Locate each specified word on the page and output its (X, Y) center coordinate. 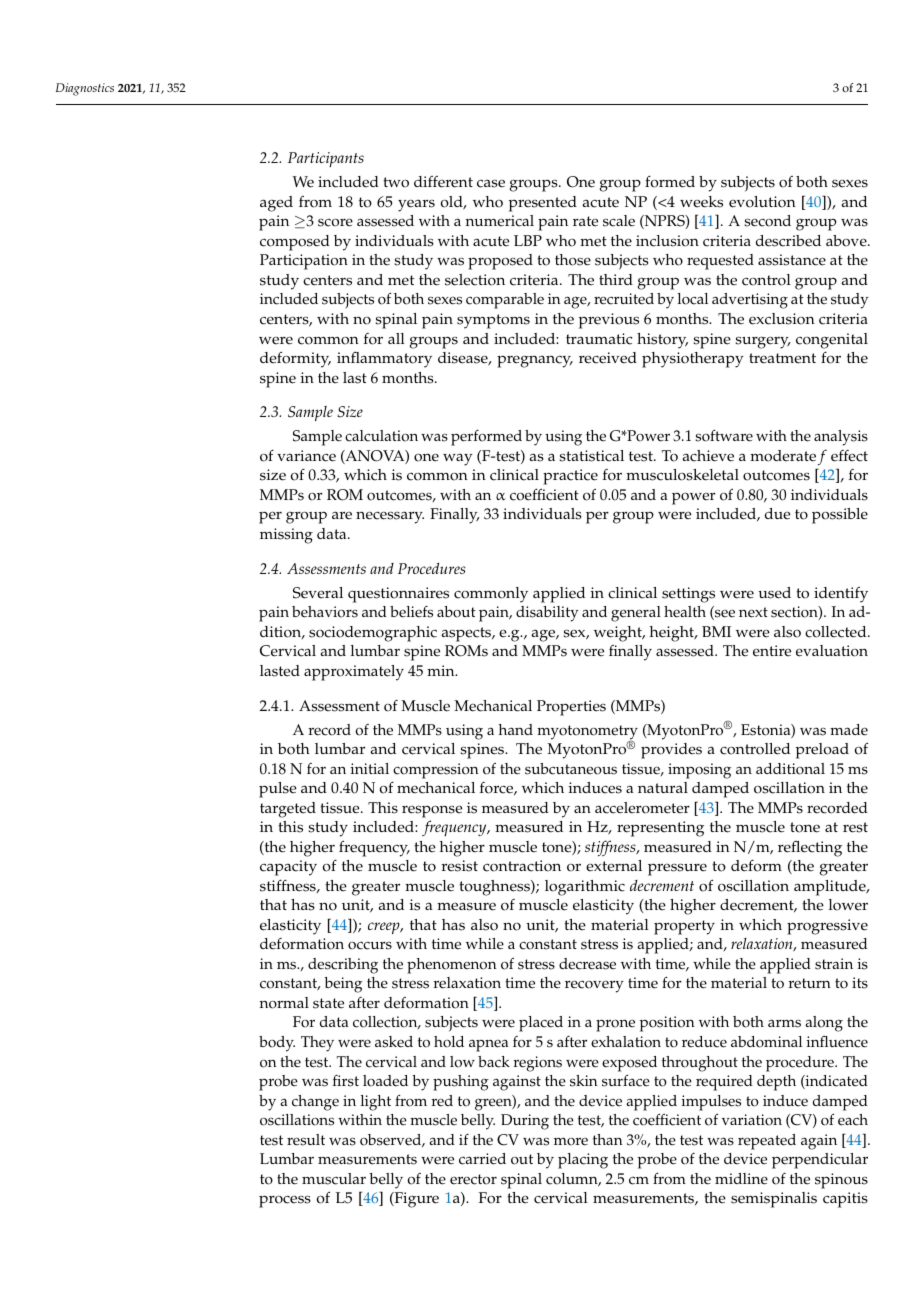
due (777, 514)
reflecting (810, 848)
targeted (288, 810)
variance (306, 456)
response (432, 811)
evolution (762, 202)
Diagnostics (85, 89)
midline (741, 1179)
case (491, 183)
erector (473, 1179)
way (458, 459)
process (285, 1201)
